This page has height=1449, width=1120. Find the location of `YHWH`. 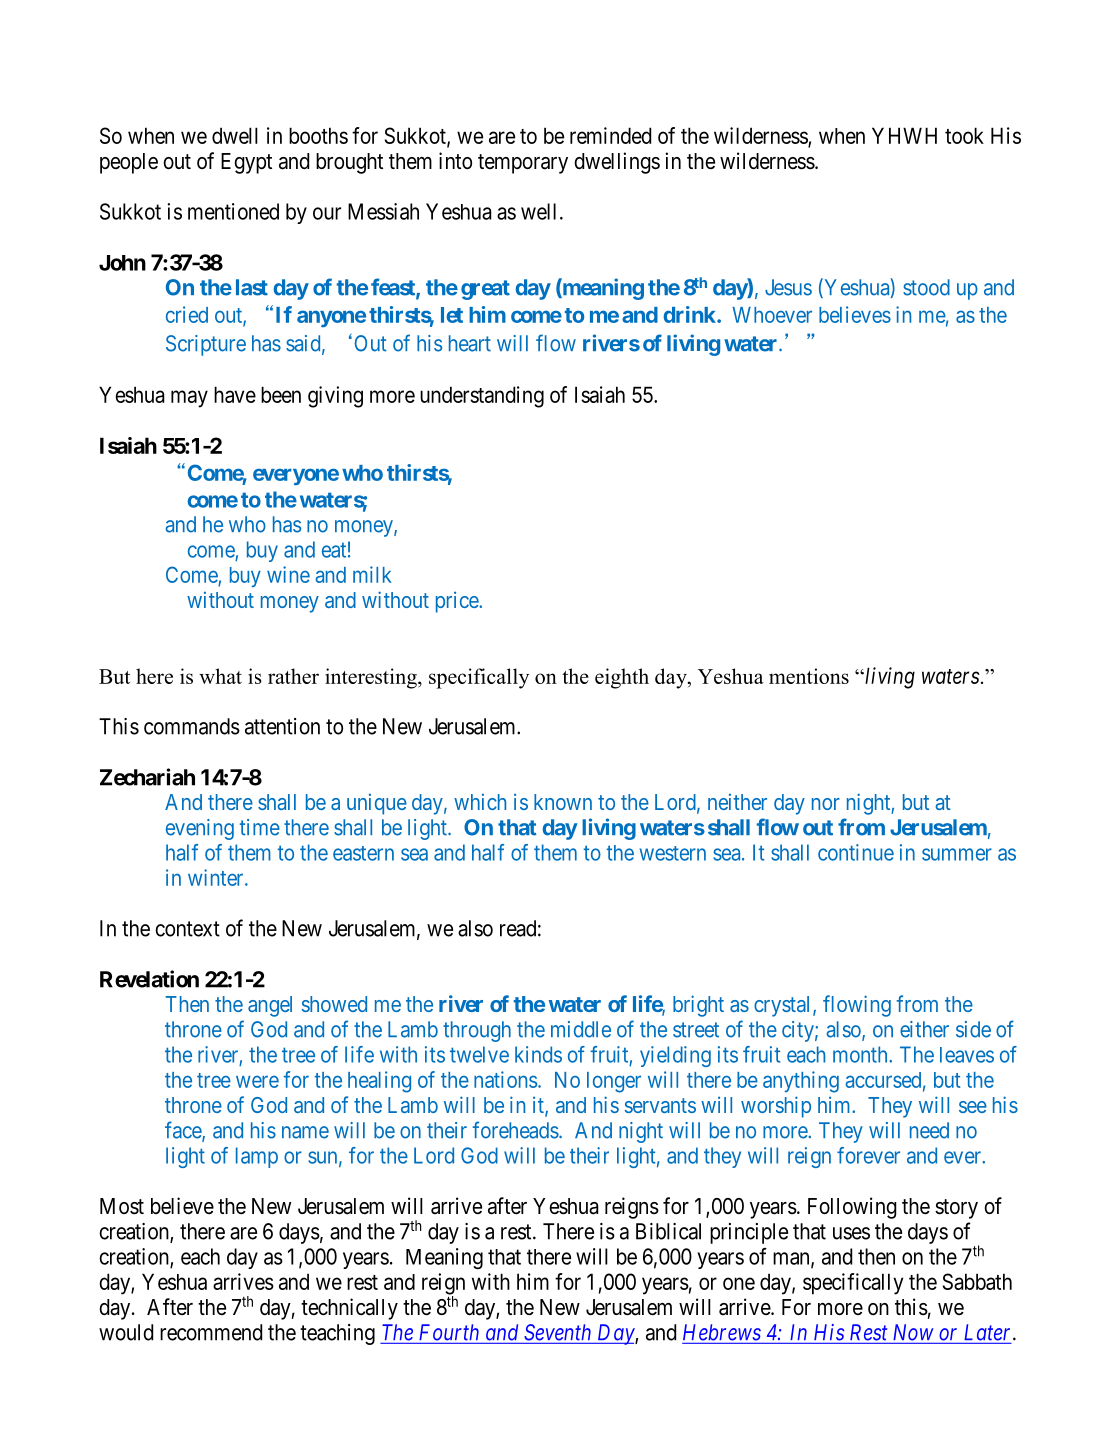

YHWH is located at coordinates (904, 135).
